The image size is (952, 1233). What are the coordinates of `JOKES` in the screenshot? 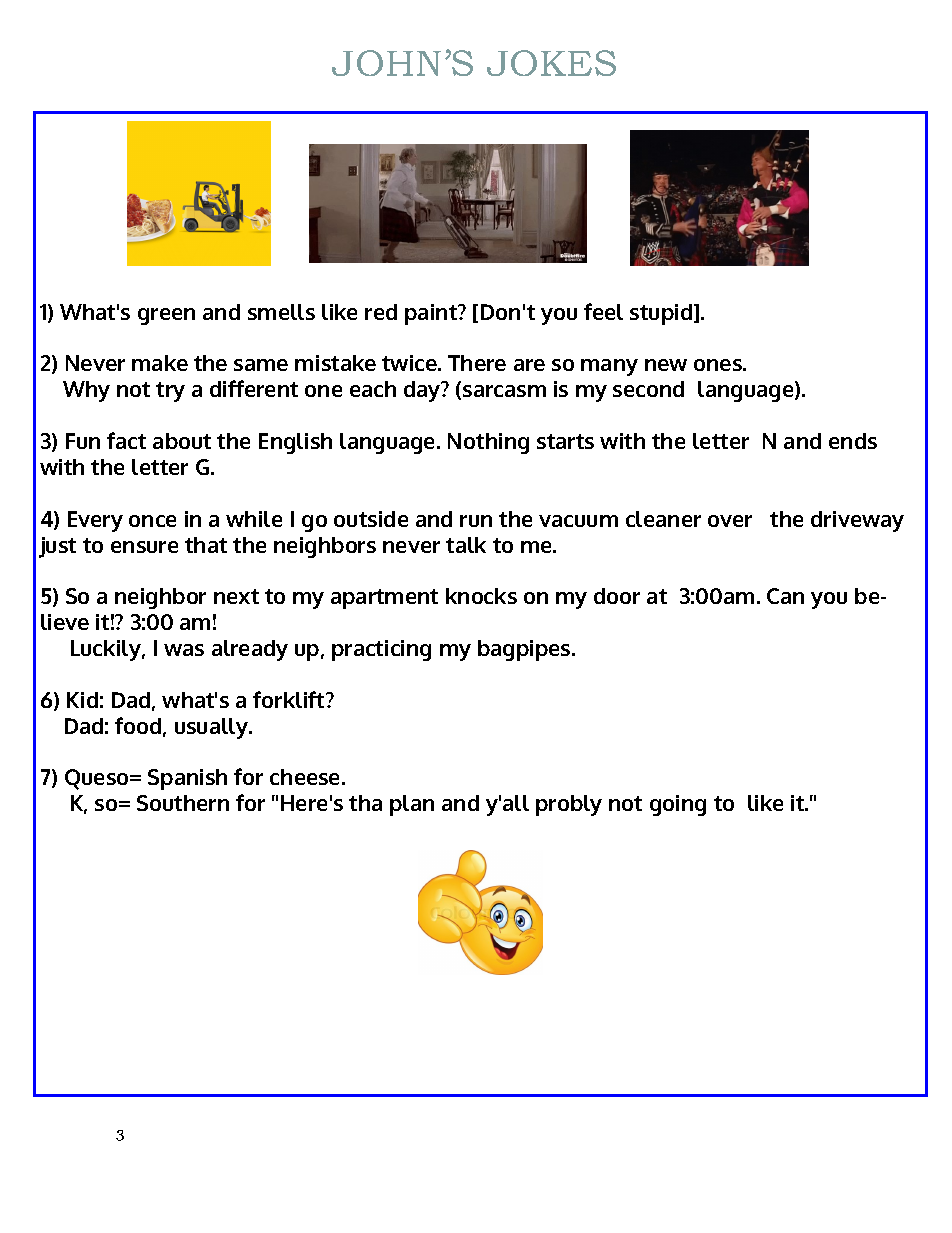 It's located at (551, 63).
